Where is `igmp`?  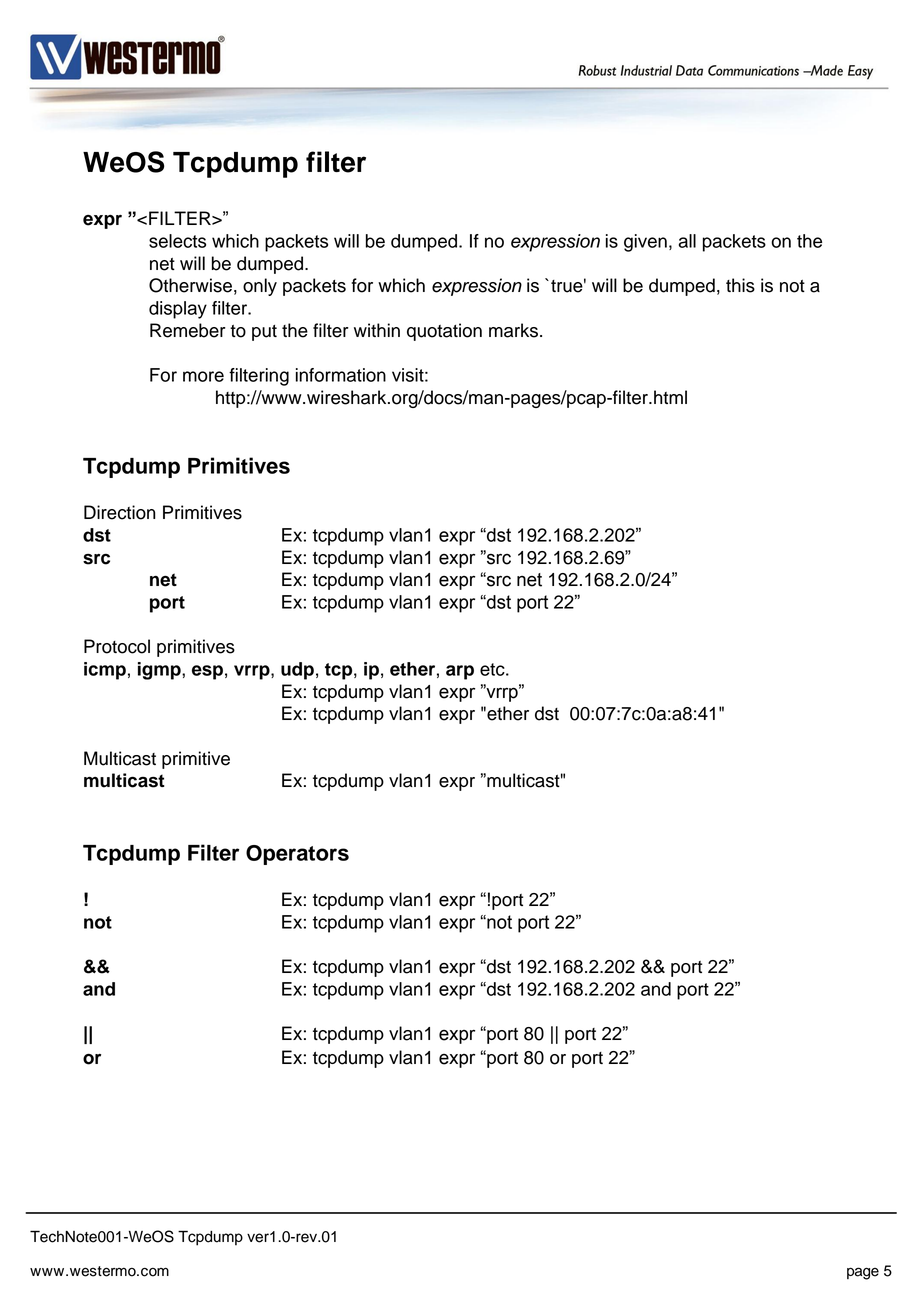
igmp is located at coordinates (160, 671).
